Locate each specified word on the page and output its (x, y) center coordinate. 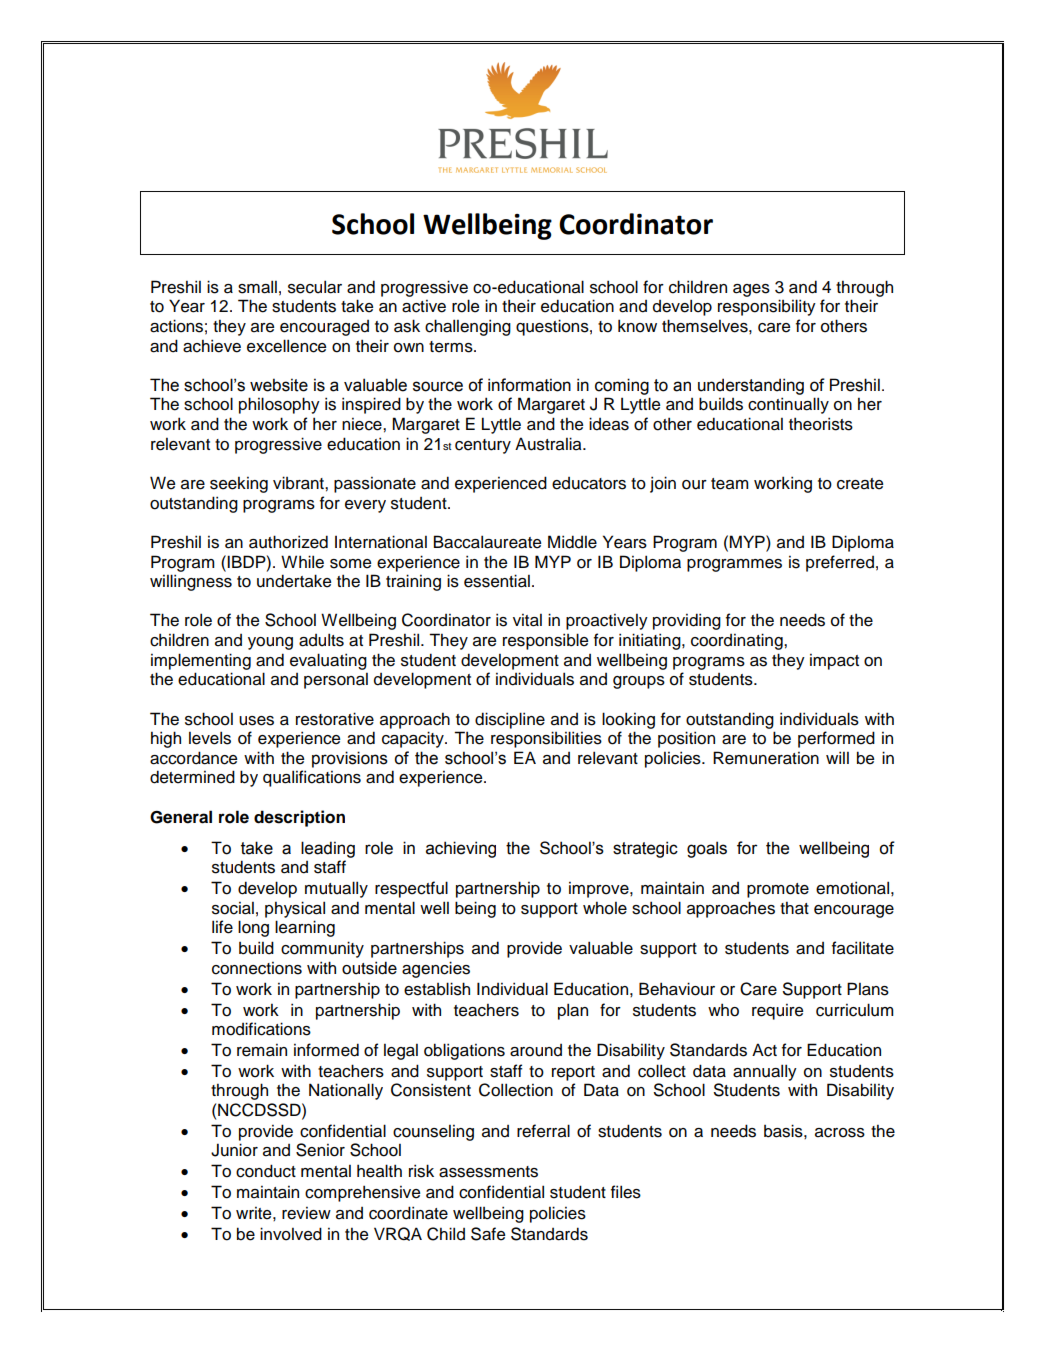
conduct (266, 1171)
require (777, 1012)
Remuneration (766, 758)
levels (210, 738)
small (257, 287)
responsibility (767, 307)
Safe (488, 1234)
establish (437, 989)
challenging (468, 327)
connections (257, 968)
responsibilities (546, 739)
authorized (288, 542)
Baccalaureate (487, 542)
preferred (840, 563)
